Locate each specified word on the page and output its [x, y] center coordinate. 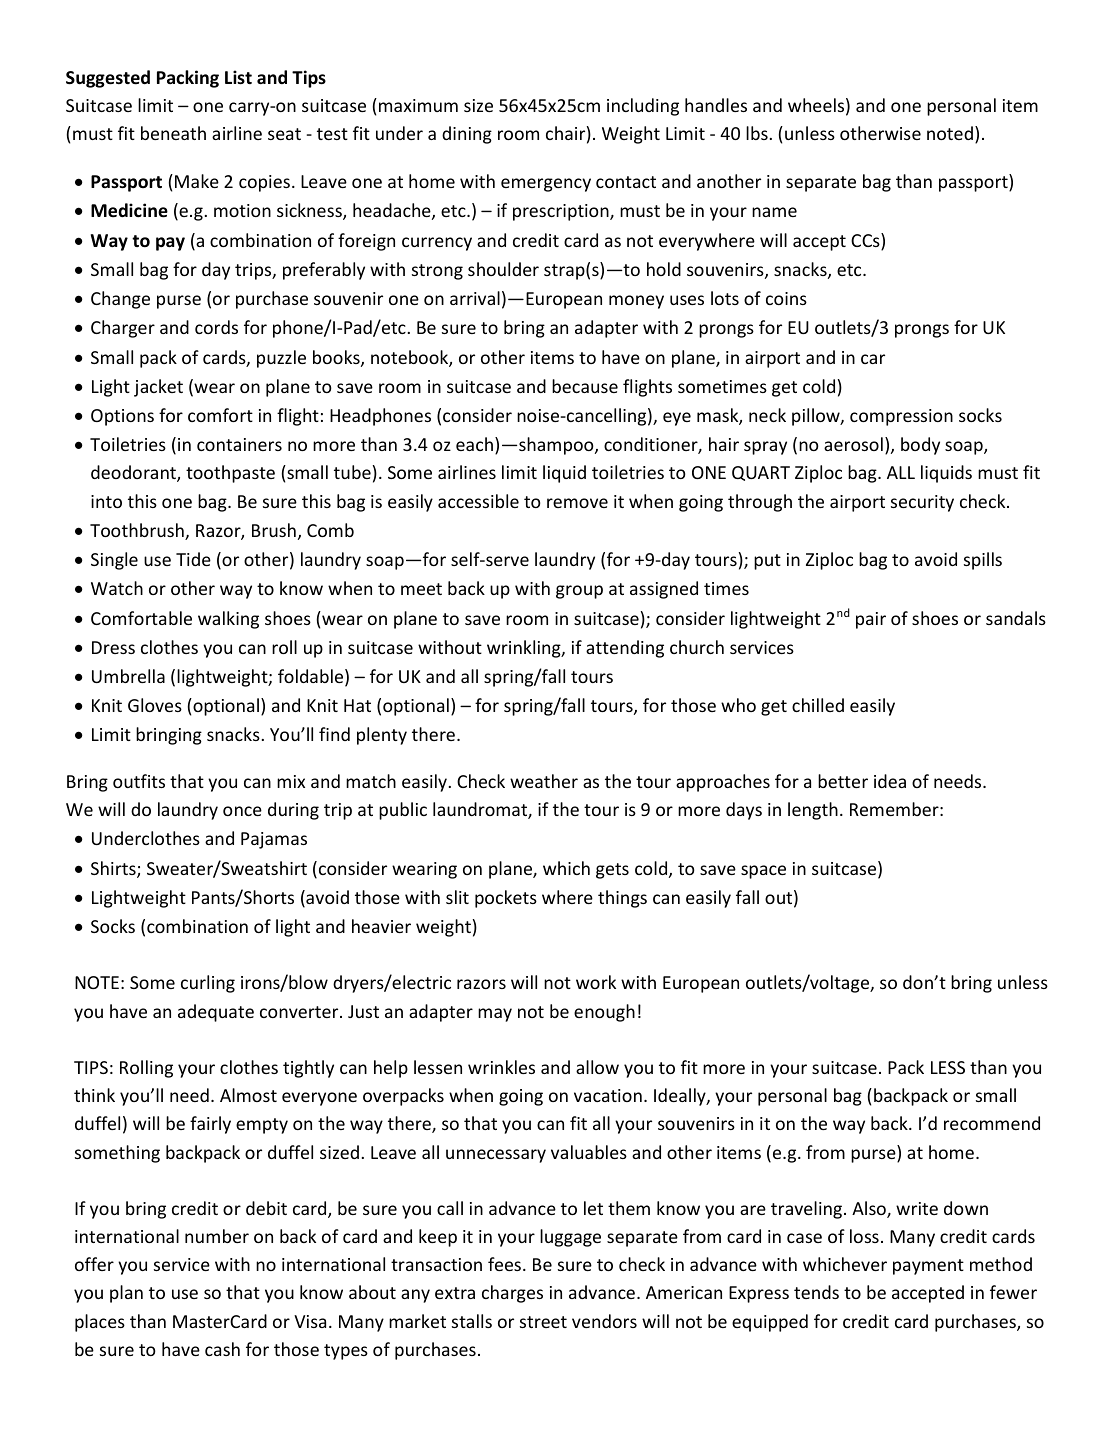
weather [544, 781]
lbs [757, 133]
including [643, 107]
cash [222, 1349]
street [543, 1322]
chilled [818, 705]
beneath [173, 133]
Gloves [155, 705]
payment [928, 1267]
